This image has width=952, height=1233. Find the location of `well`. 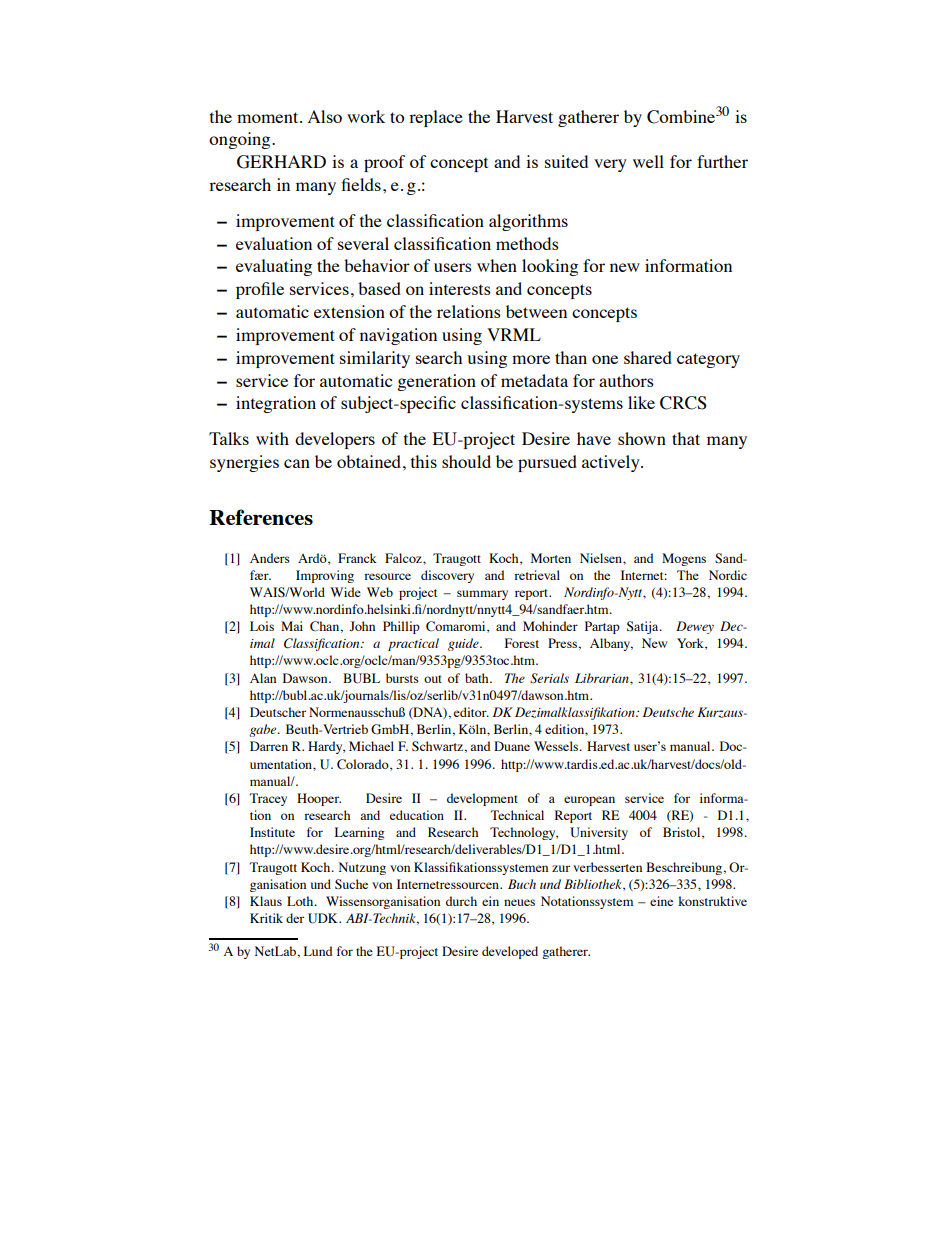

well is located at coordinates (648, 161).
